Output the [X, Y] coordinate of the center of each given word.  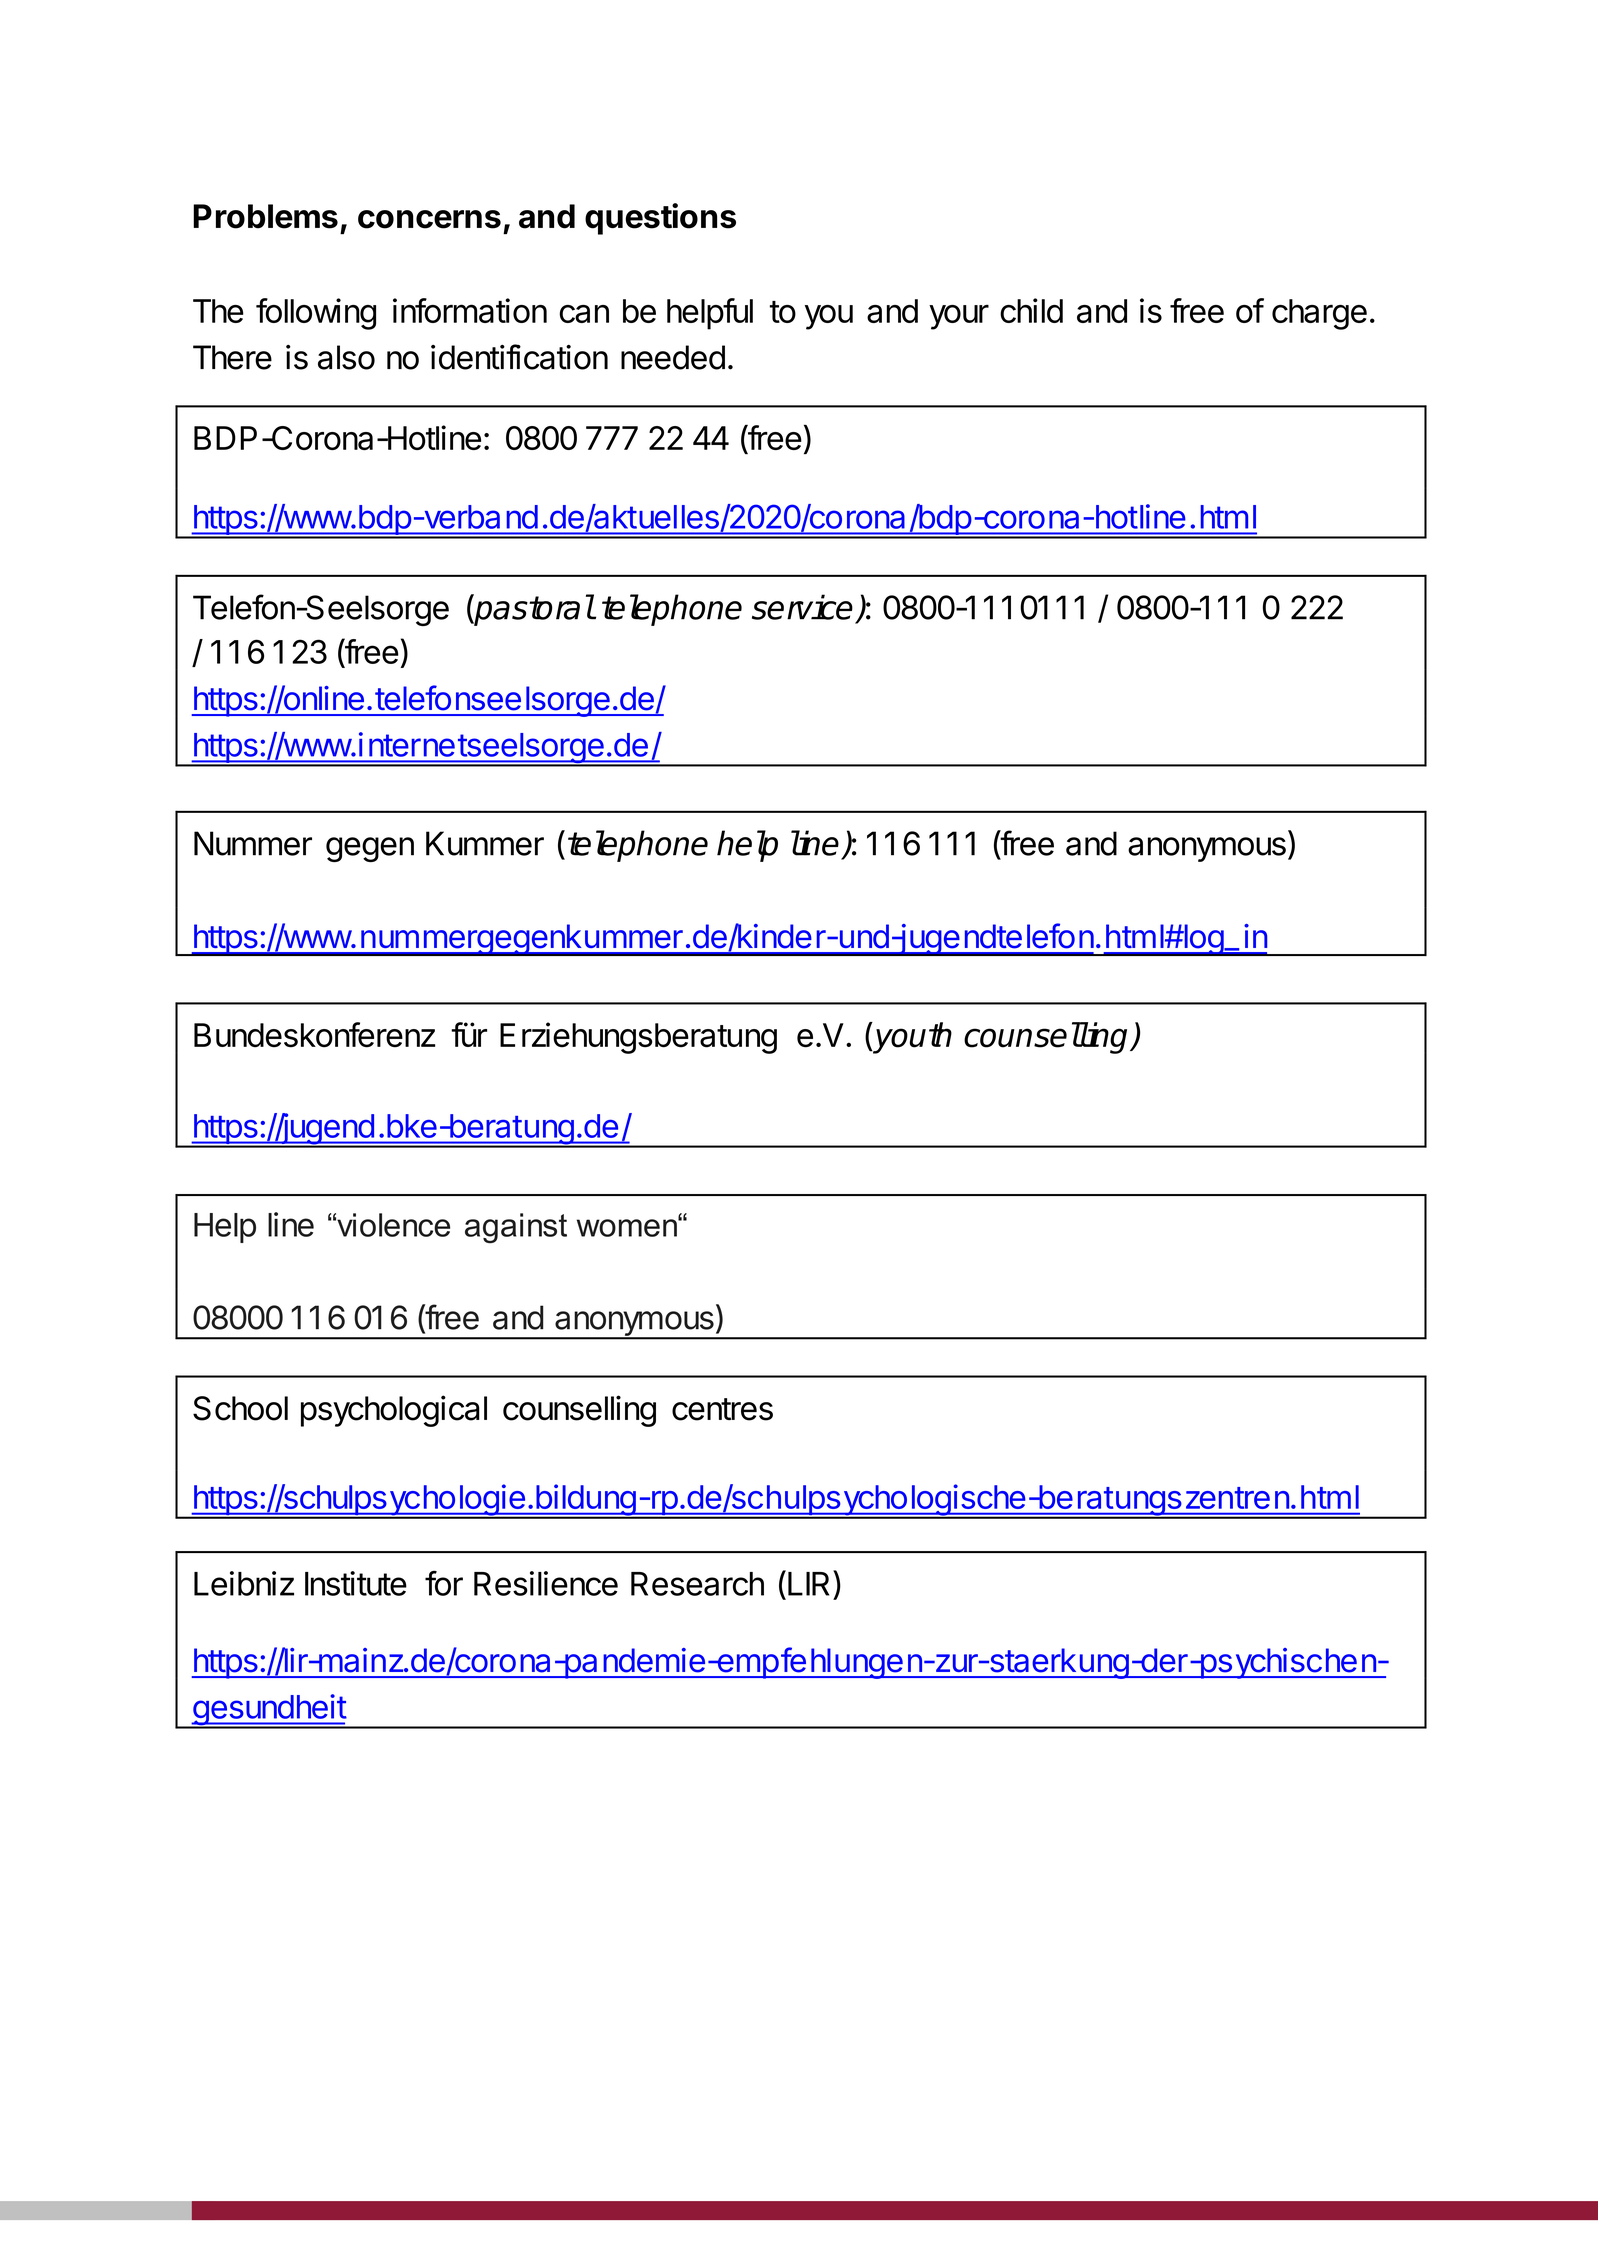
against [516, 1228]
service [802, 607]
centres [722, 1409]
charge [1319, 314]
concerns [429, 219]
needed [673, 357]
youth [912, 1038]
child [1031, 310]
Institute [356, 1583]
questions [660, 219]
